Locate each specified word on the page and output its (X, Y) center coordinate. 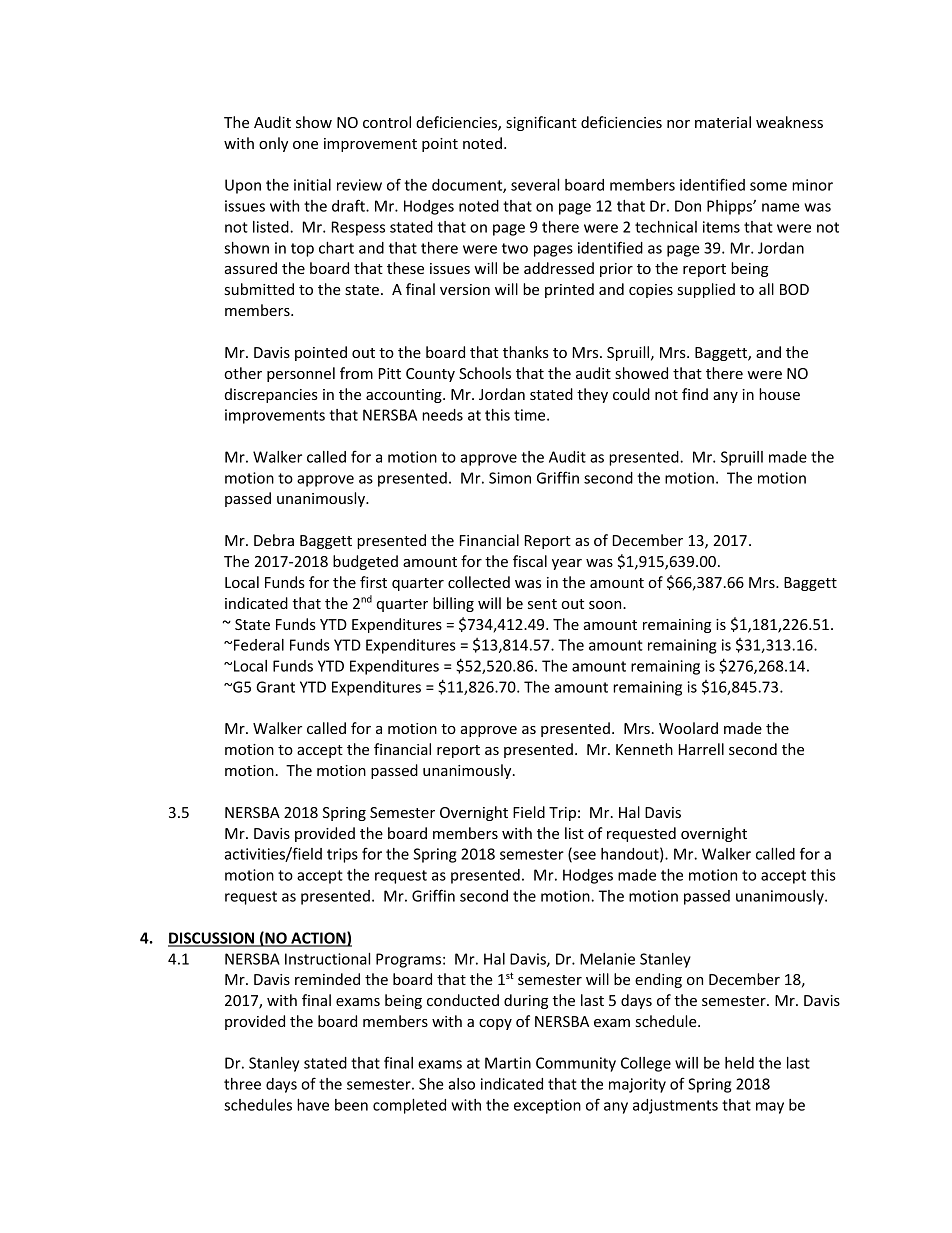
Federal (259, 645)
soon (606, 605)
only (273, 144)
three (242, 1084)
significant (541, 123)
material (723, 122)
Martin (508, 1063)
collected (479, 582)
